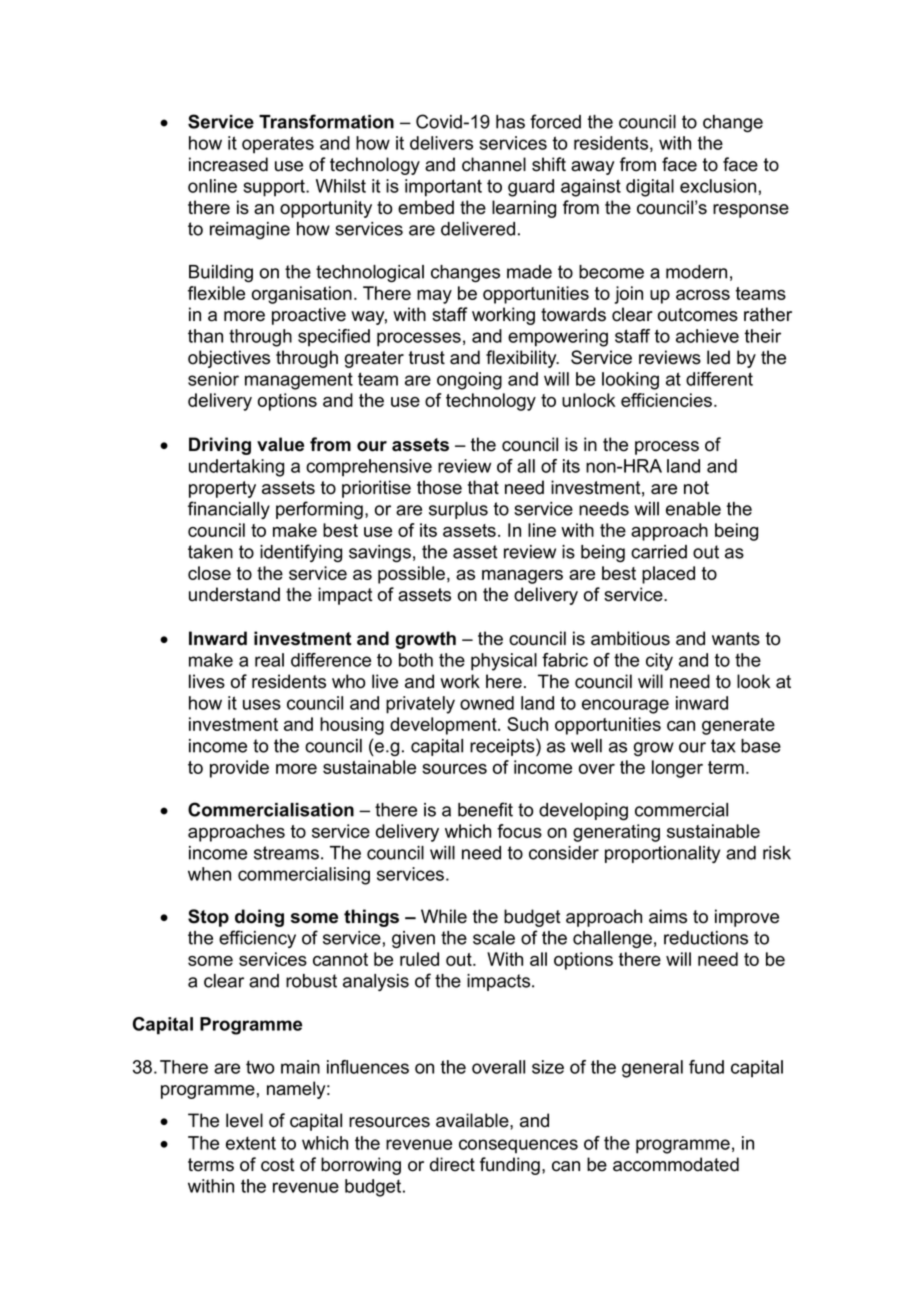  I want to click on value, so click(280, 444).
